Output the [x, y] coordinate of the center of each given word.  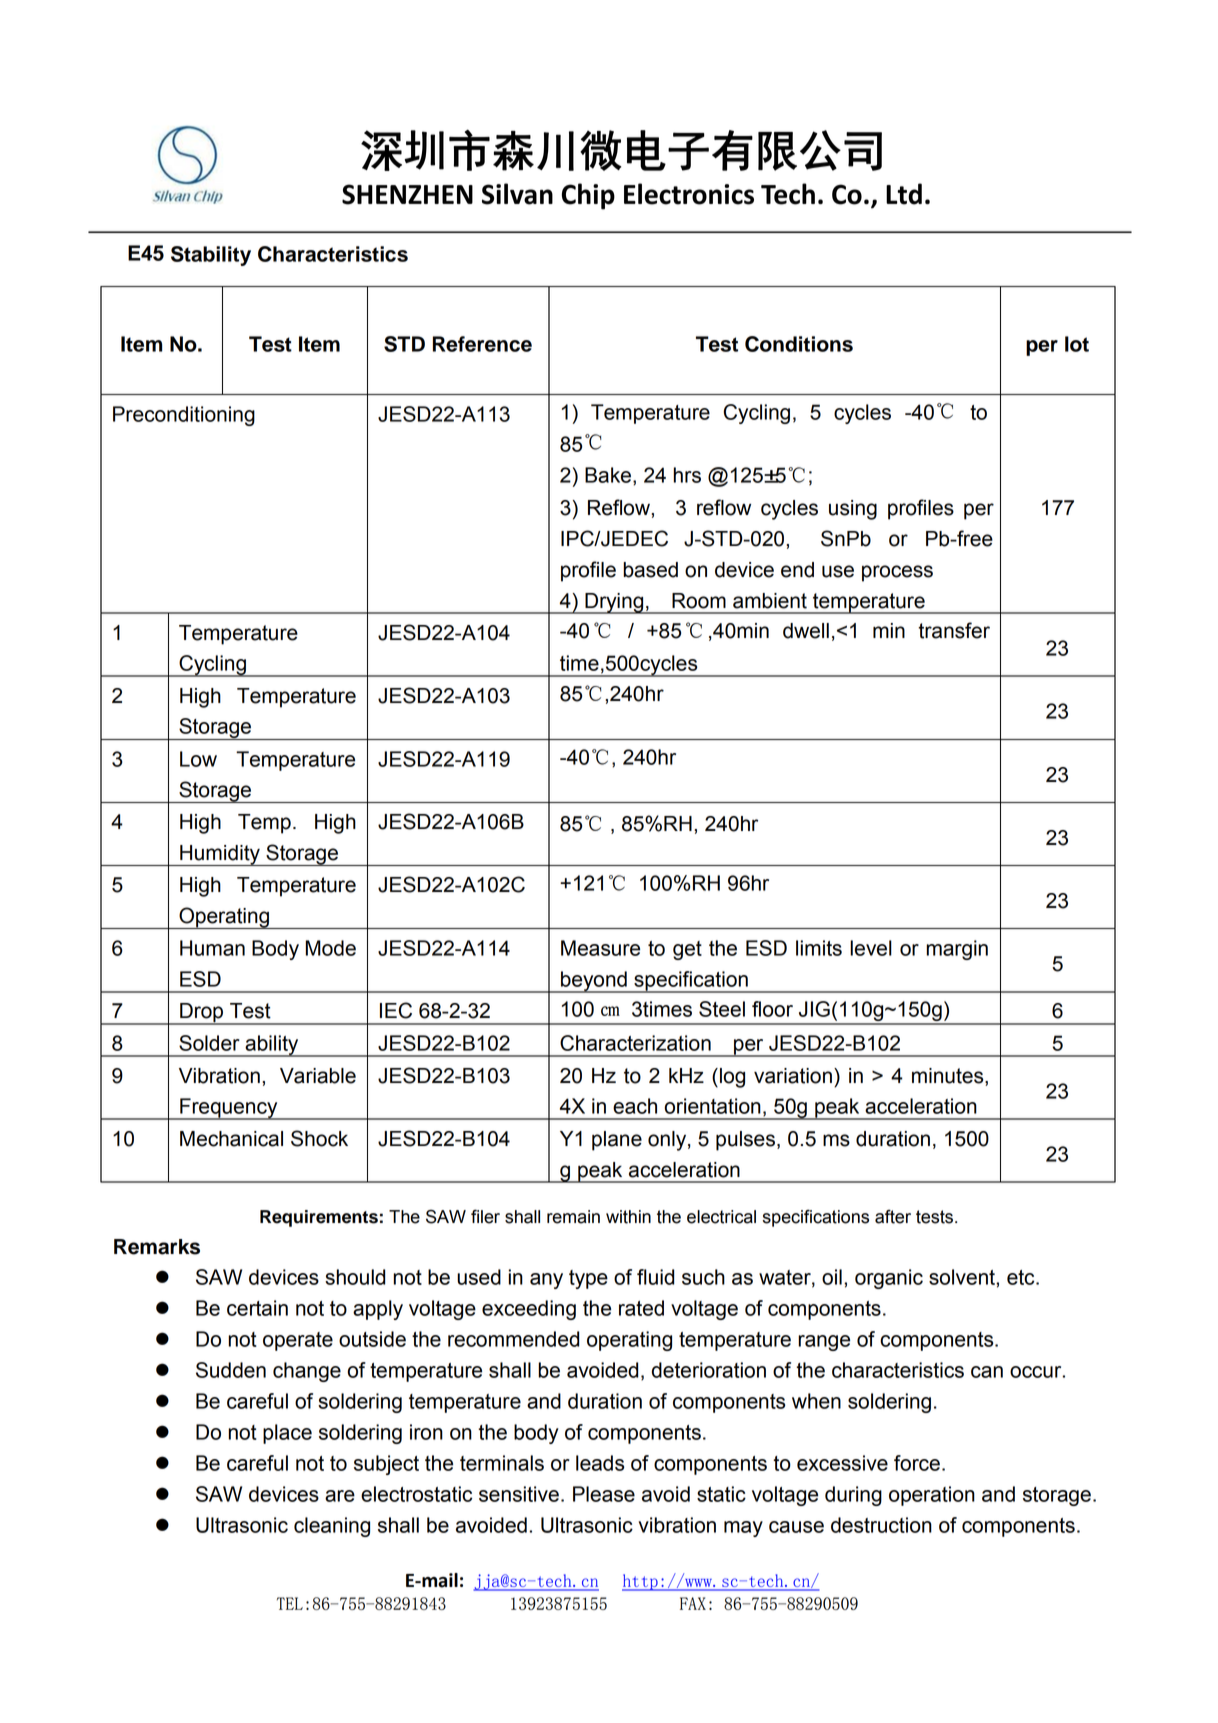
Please [604, 1494]
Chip [588, 196]
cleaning [332, 1527]
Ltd [904, 194]
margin [957, 950]
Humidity [220, 855]
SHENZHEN [407, 194]
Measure [600, 948]
